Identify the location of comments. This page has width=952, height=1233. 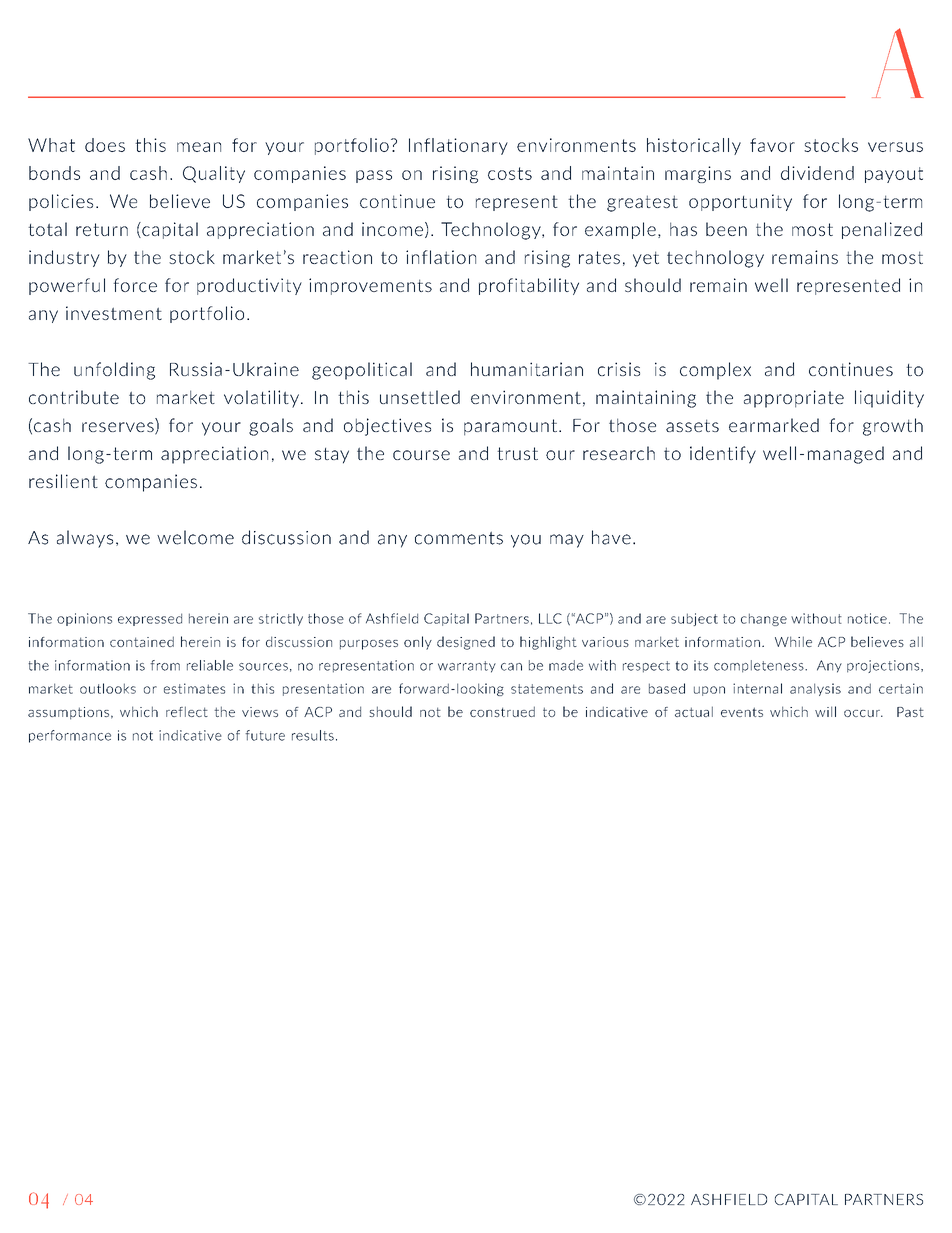
(459, 538).
